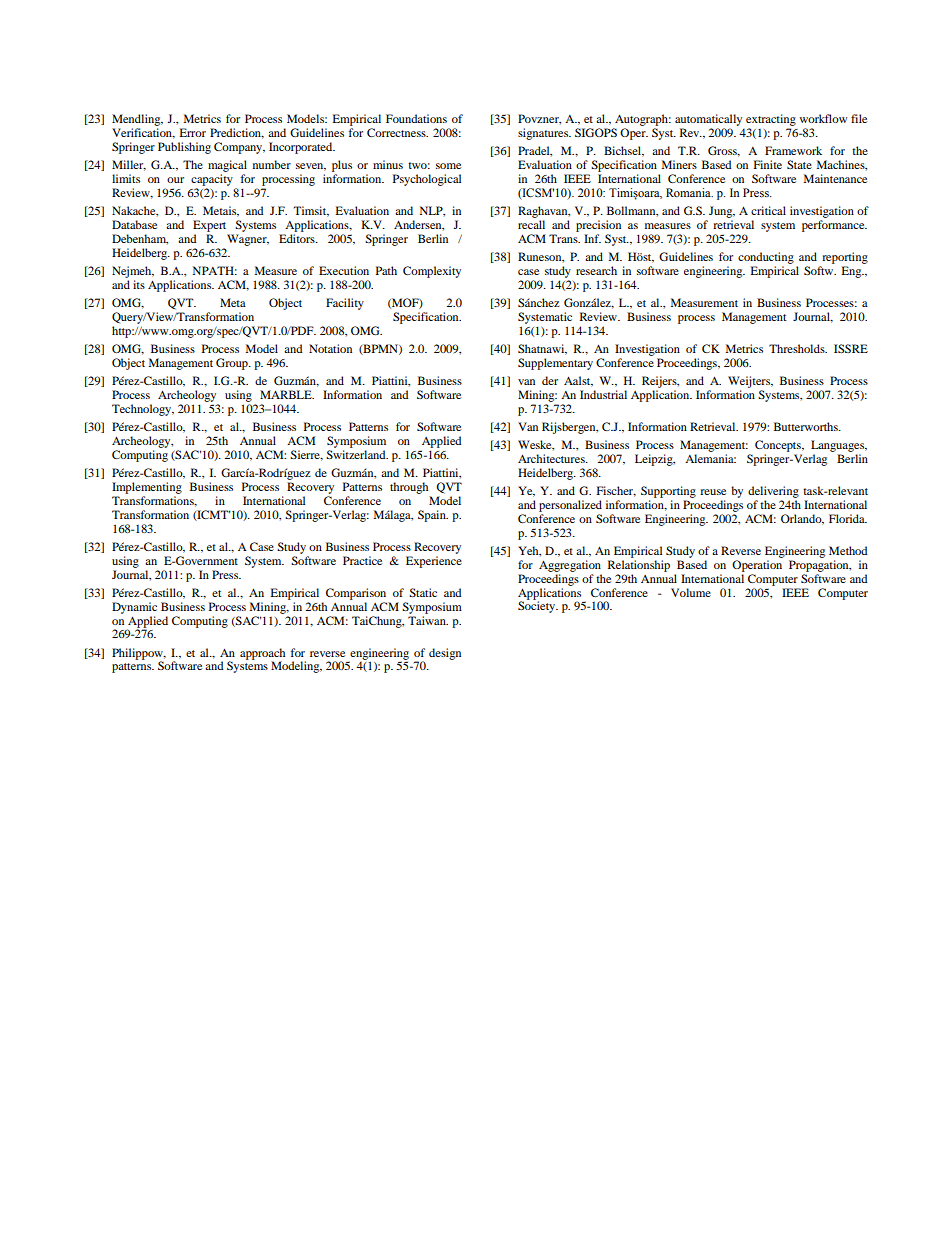 This screenshot has height=1233, width=952. What do you see at coordinates (262, 655) in the screenshot?
I see `approach` at bounding box center [262, 655].
